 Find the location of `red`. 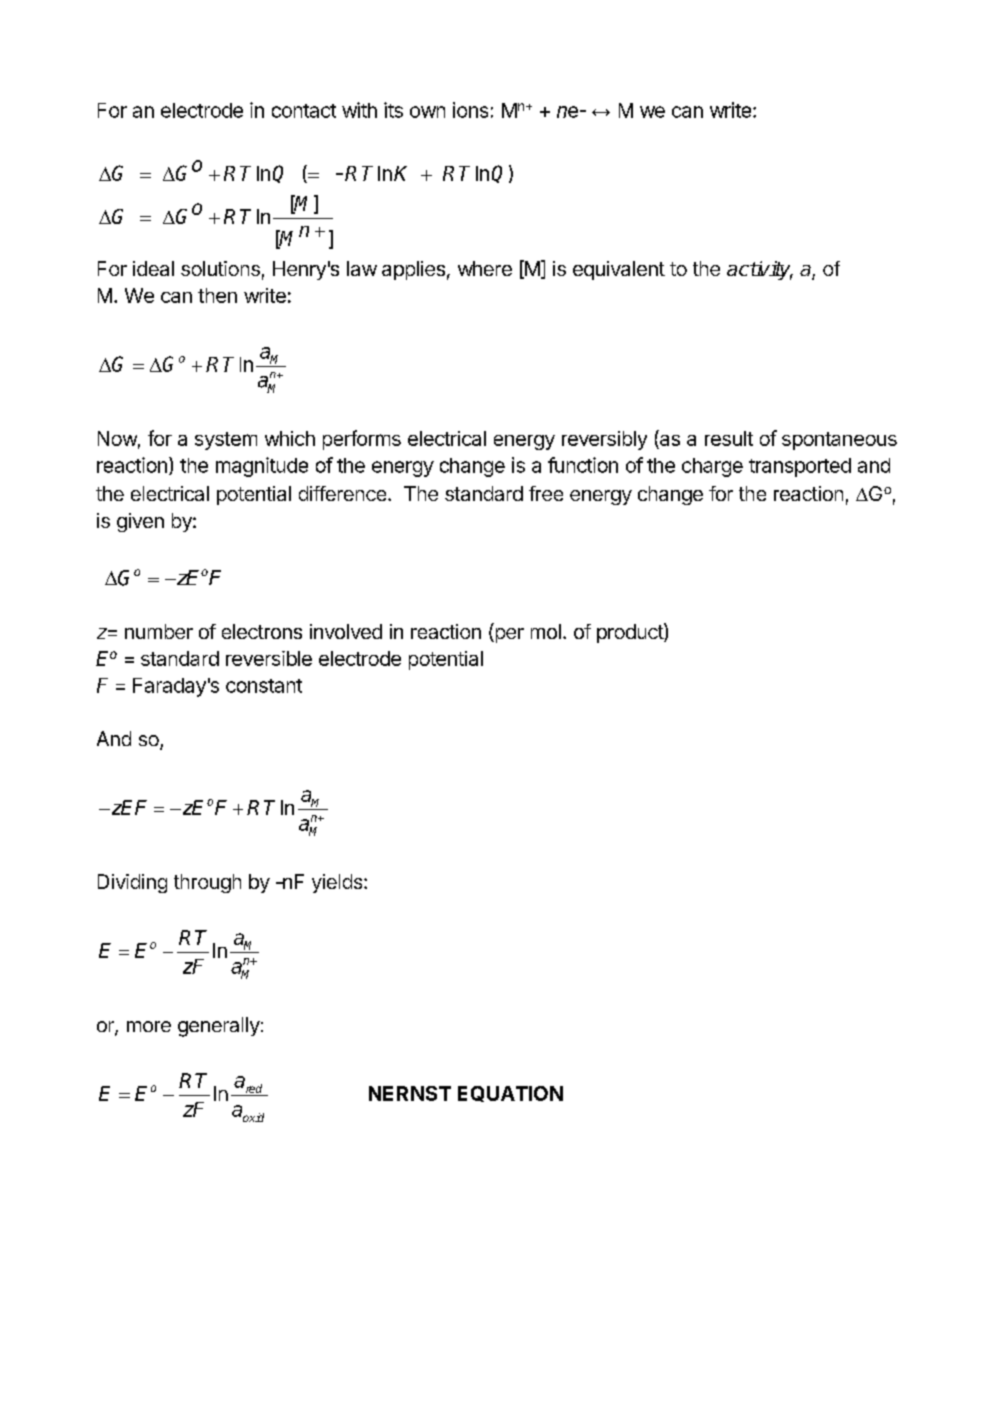

red is located at coordinates (255, 1090).
